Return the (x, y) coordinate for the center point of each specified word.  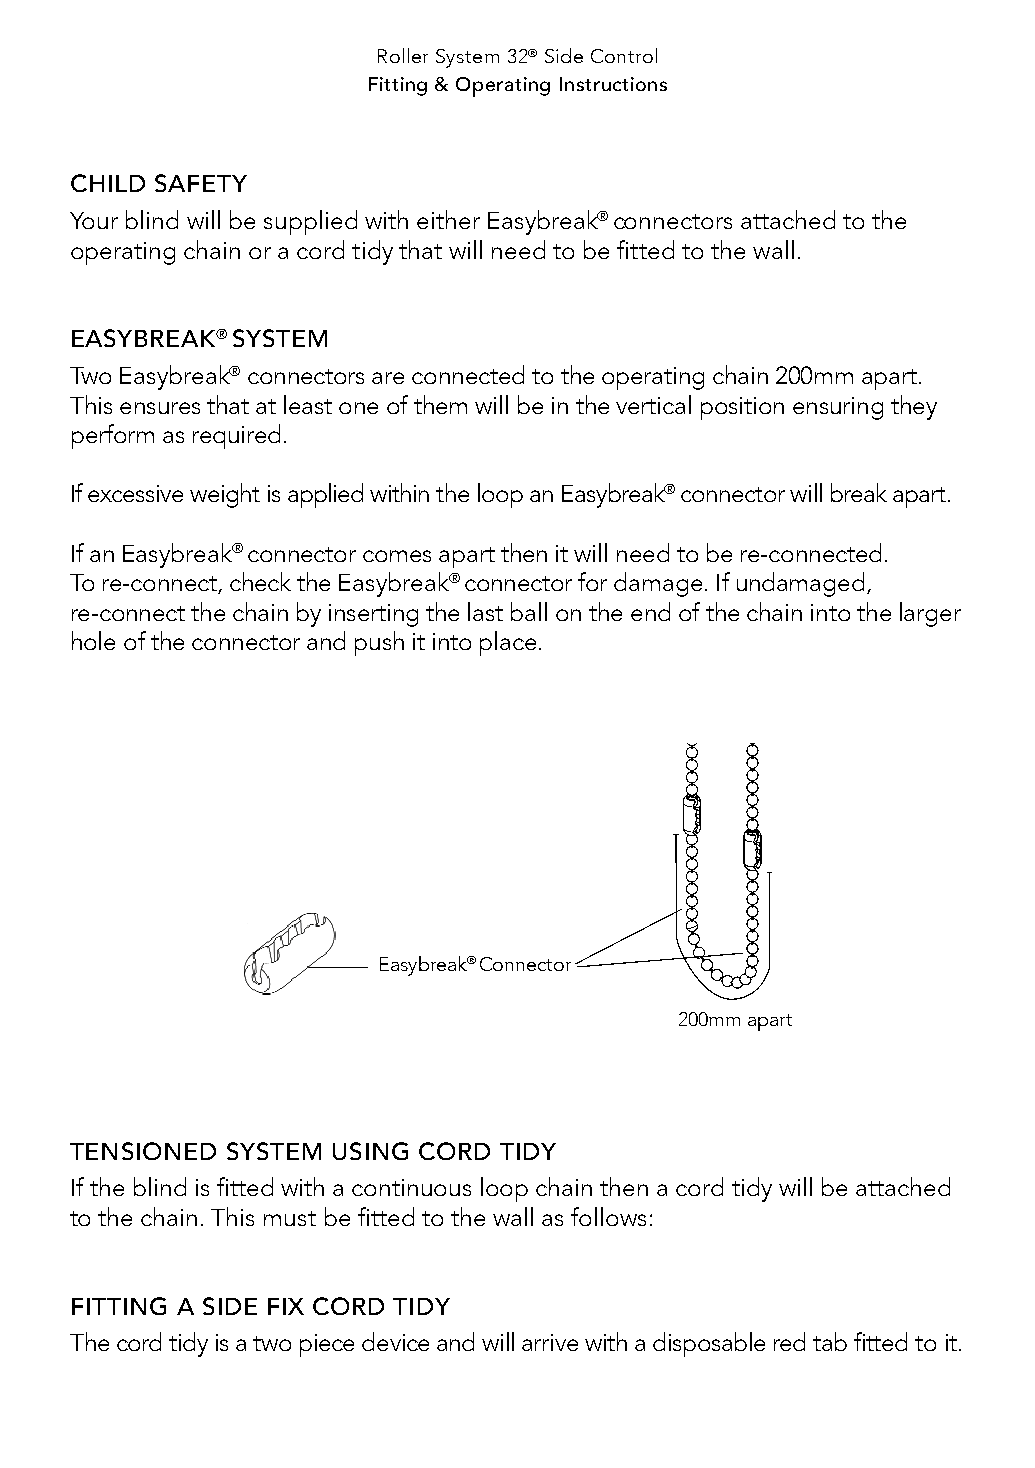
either (448, 219)
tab (830, 1341)
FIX (286, 1306)
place (508, 643)
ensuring (838, 408)
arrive (550, 1342)
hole (93, 640)
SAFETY (201, 183)
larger (930, 614)
